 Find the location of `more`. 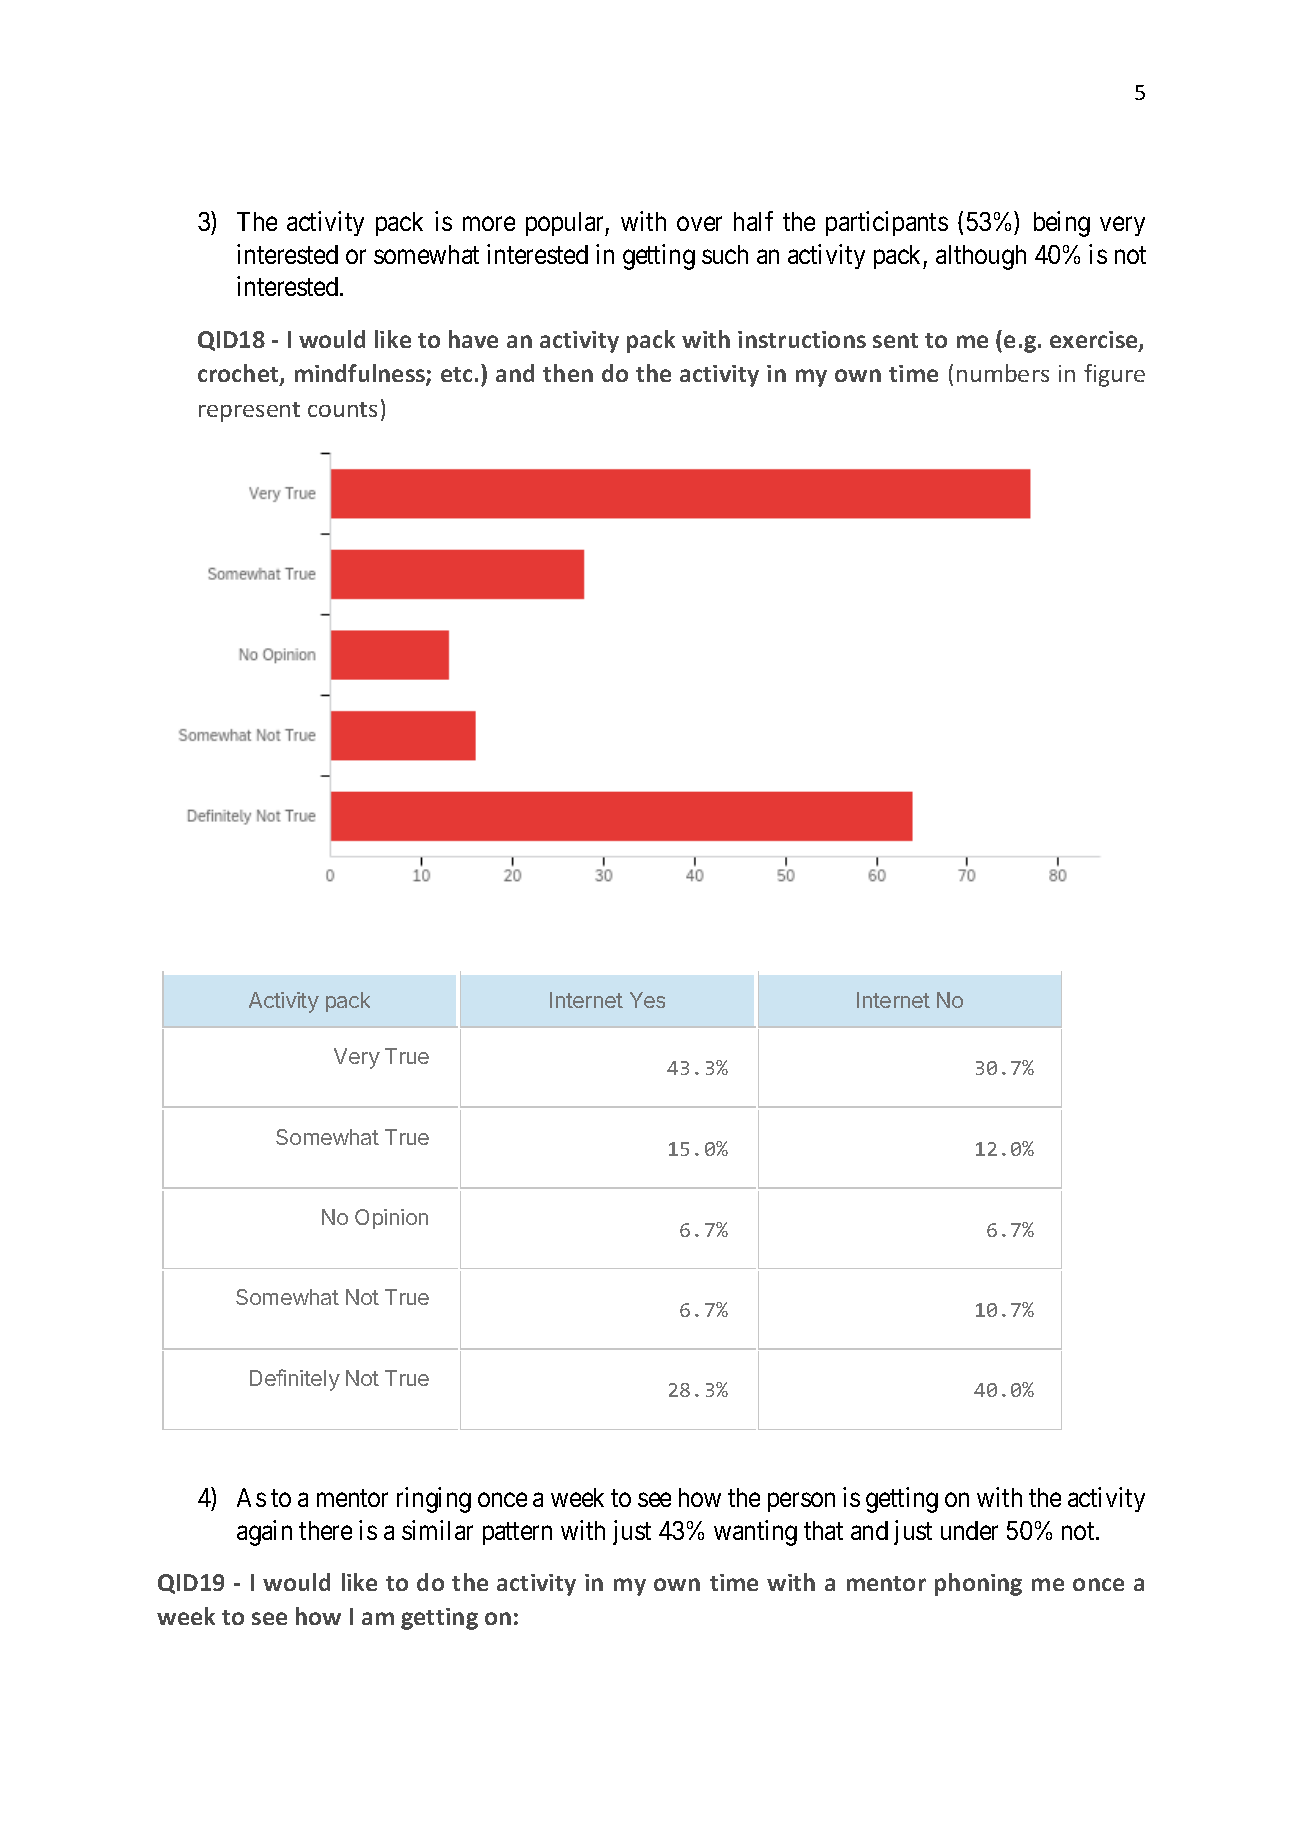

more is located at coordinates (489, 224).
